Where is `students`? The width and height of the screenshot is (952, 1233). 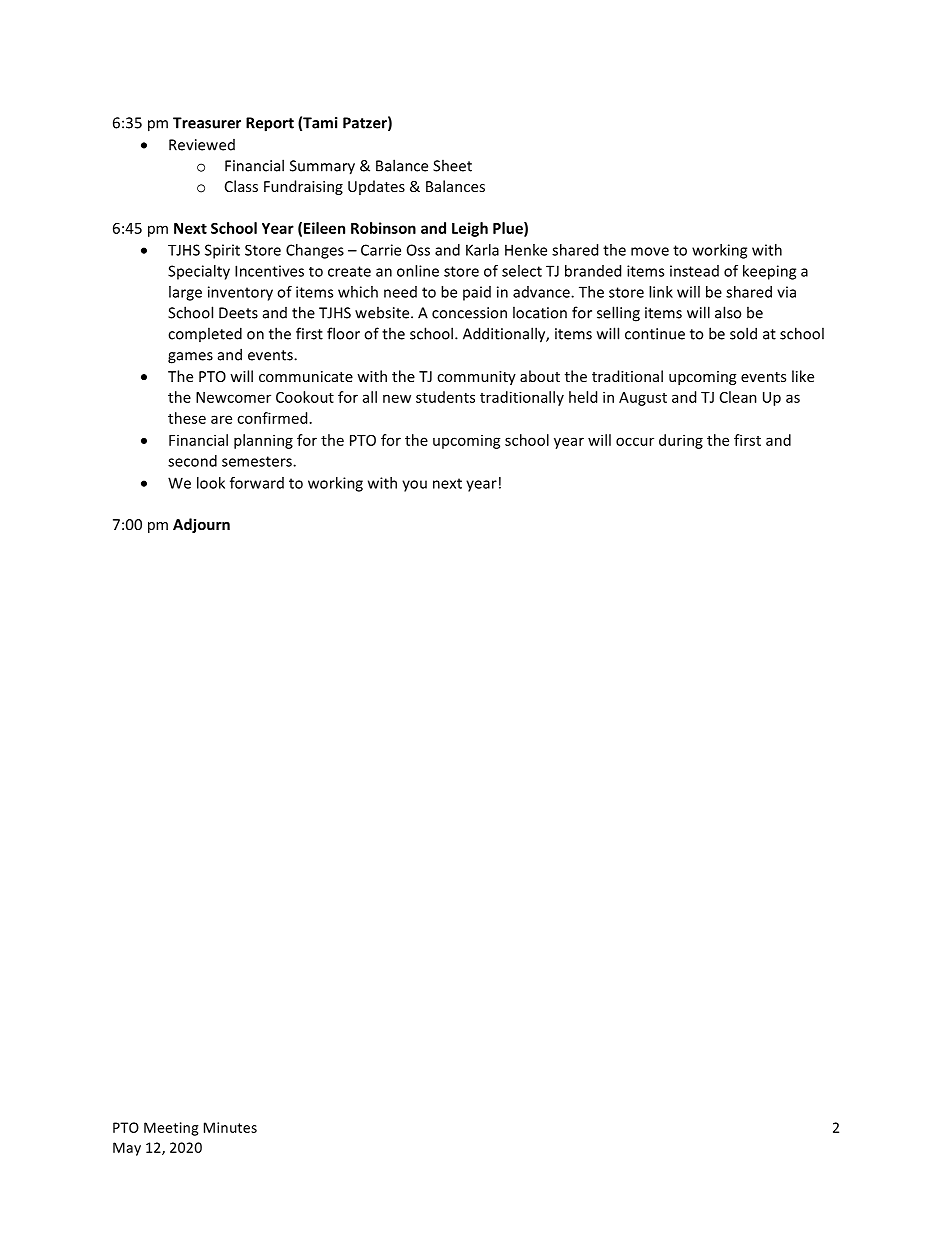 students is located at coordinates (445, 397).
